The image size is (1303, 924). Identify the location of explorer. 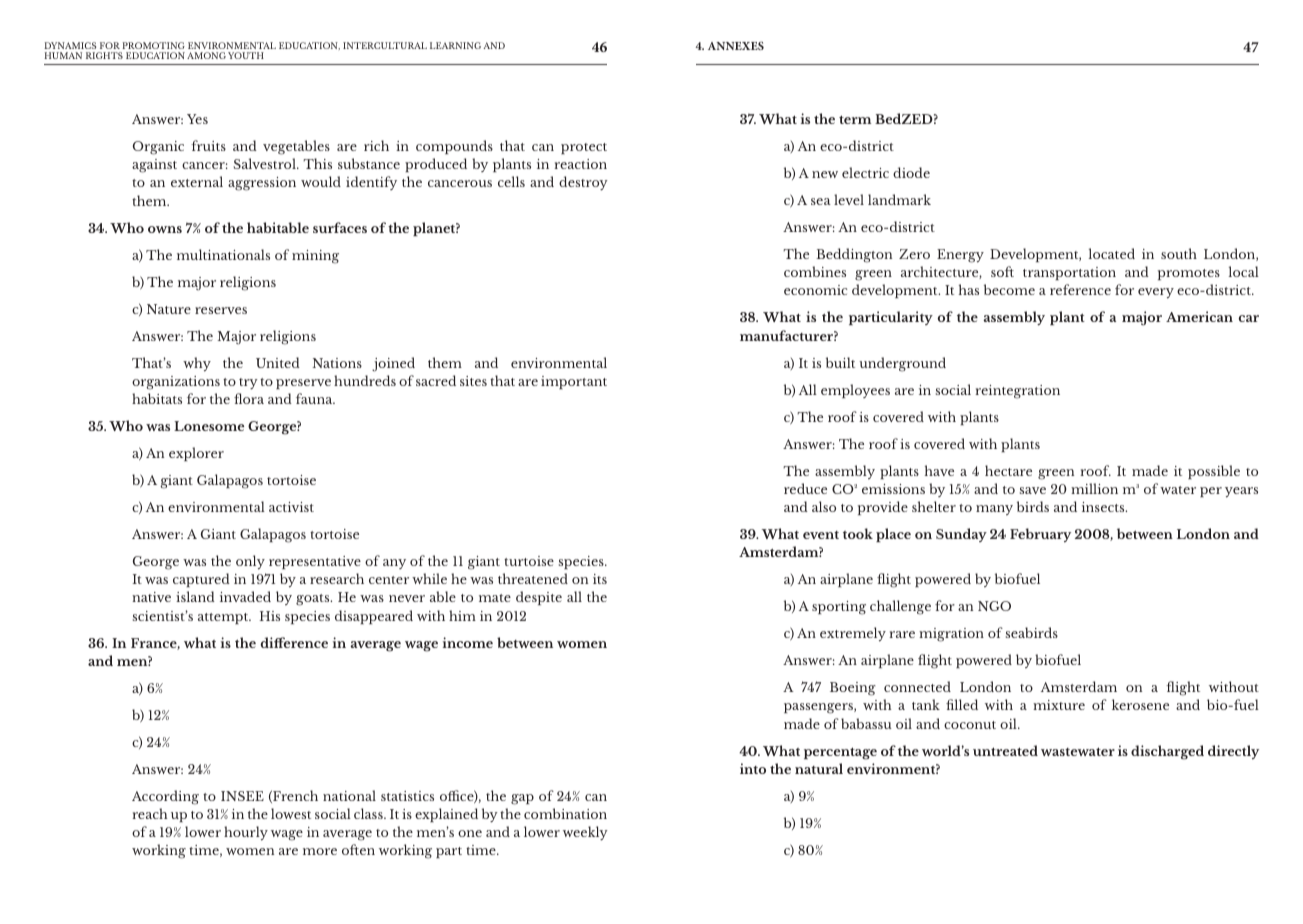
(196, 454).
